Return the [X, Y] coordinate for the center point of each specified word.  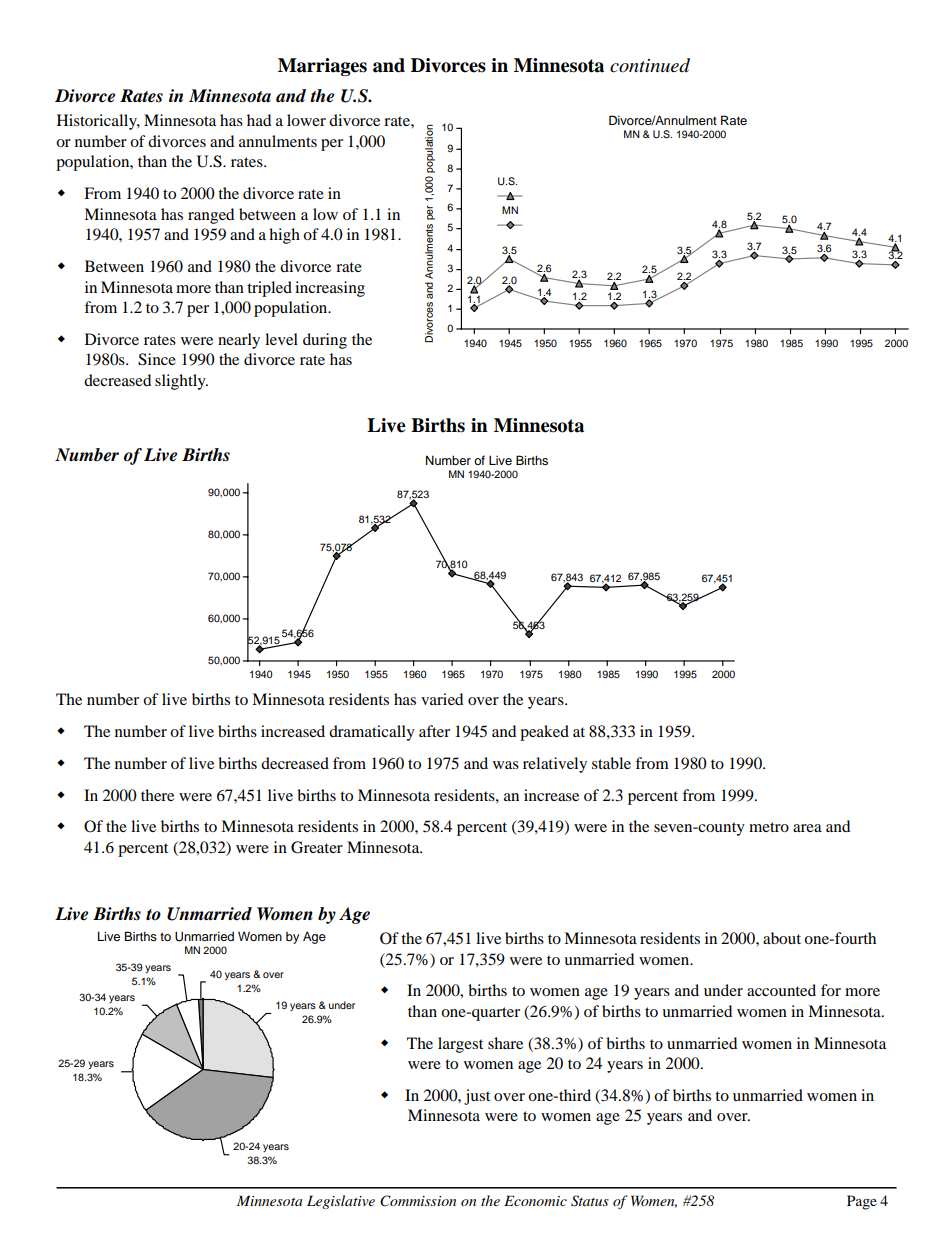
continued [650, 65]
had [259, 120]
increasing [330, 289]
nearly [239, 341]
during [325, 341]
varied [442, 699]
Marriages [322, 67]
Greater [317, 847]
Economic [535, 1200]
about [782, 938]
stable [611, 763]
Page [862, 1202]
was [506, 765]
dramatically [372, 733]
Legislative [341, 1202]
